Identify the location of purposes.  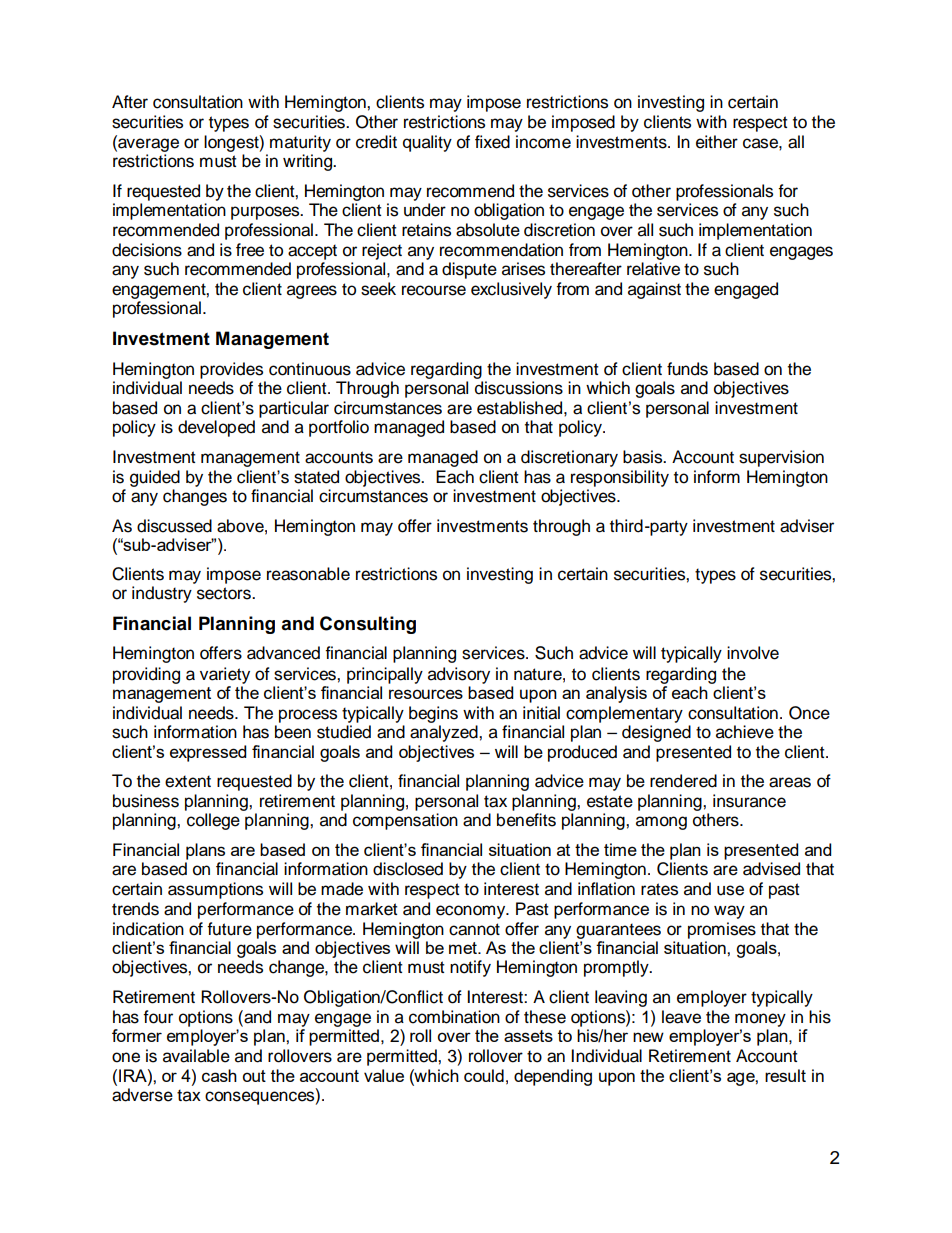
(266, 213).
